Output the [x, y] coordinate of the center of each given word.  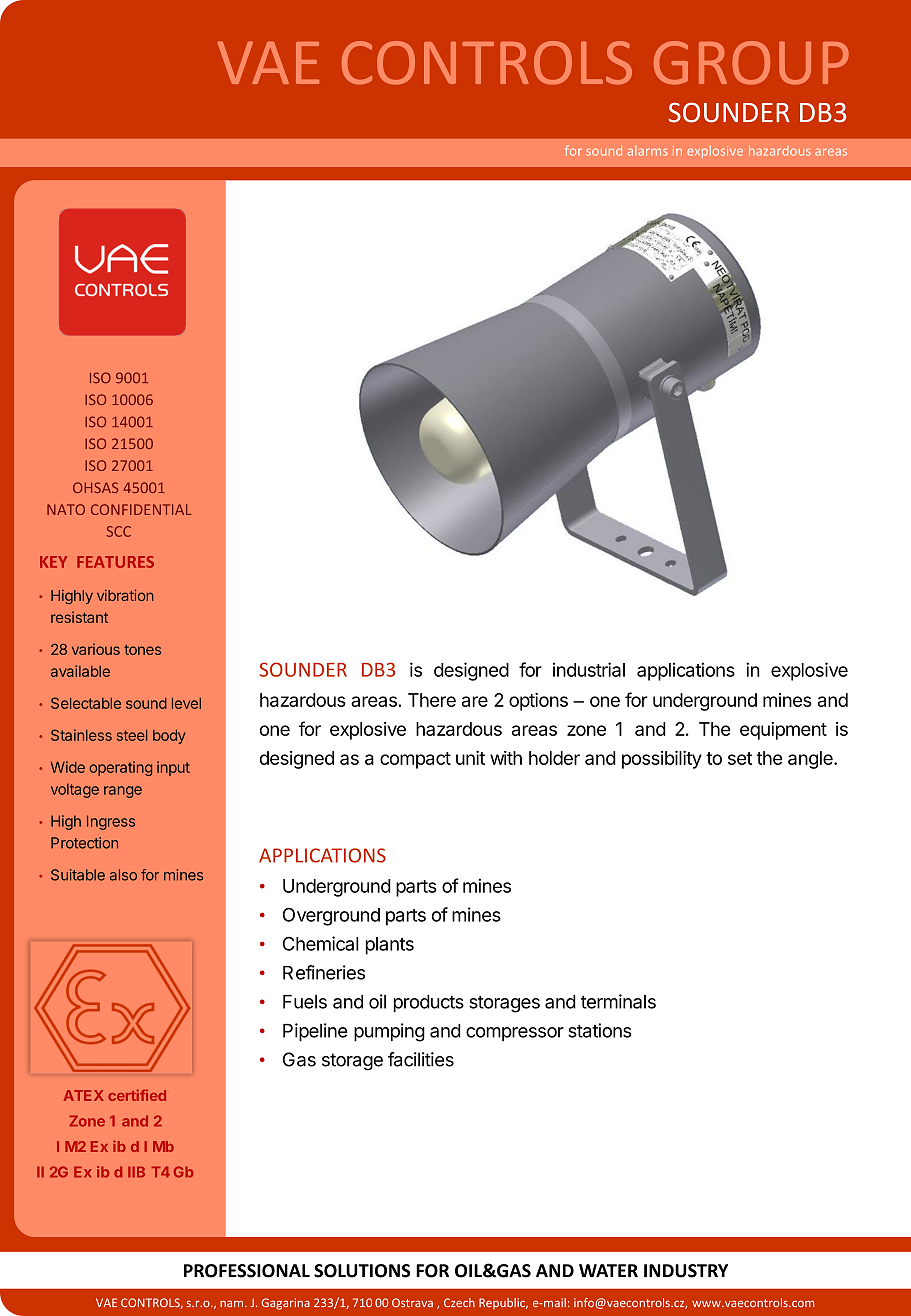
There [432, 700]
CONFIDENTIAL [141, 509]
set [740, 758]
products [429, 1003]
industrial [589, 669]
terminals [618, 1001]
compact [415, 760]
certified [137, 1095]
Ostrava [412, 1302]
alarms [648, 151]
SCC [119, 531]
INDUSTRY [686, 1271]
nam [231, 1304]
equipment [783, 731]
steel [132, 735]
